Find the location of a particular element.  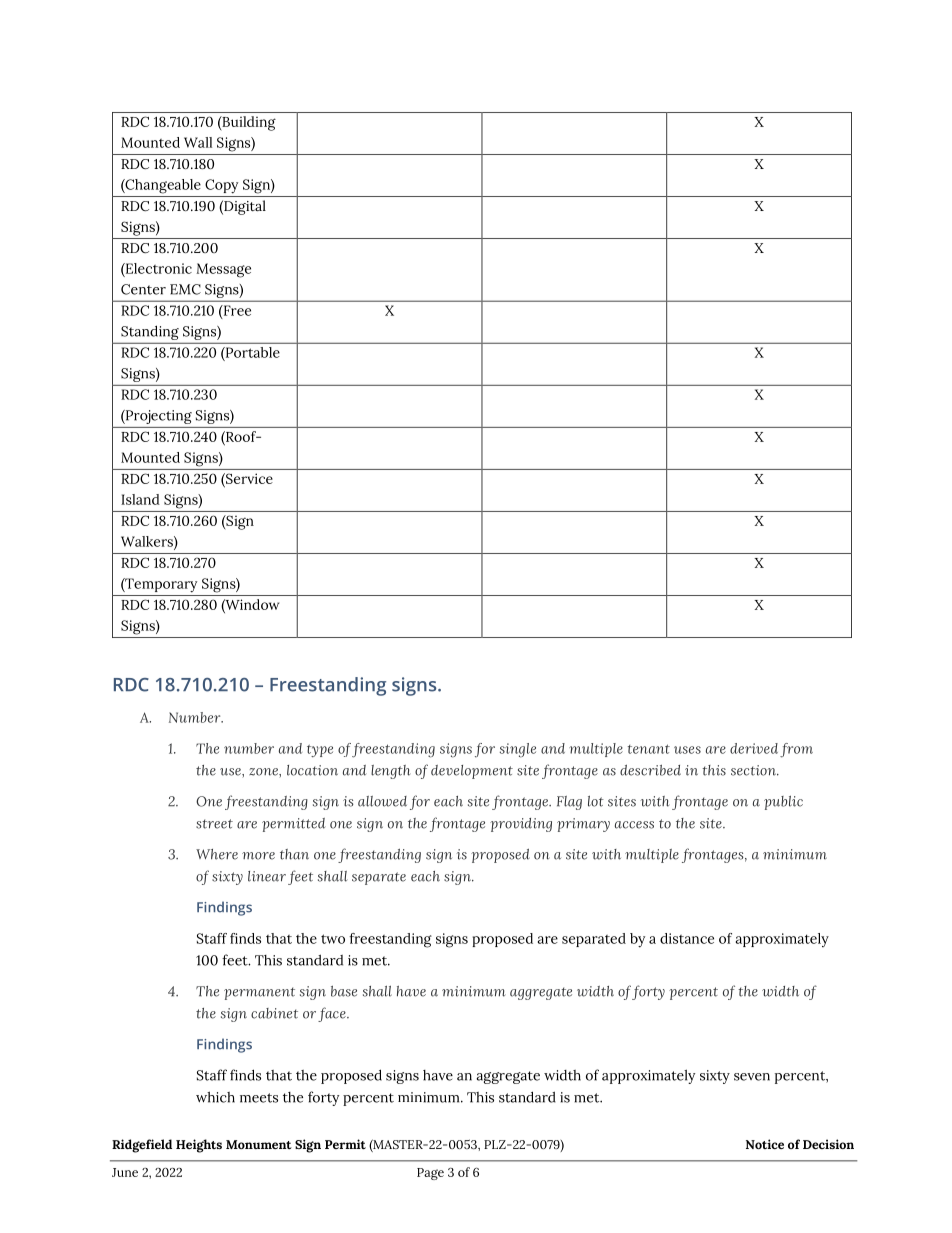

Copy is located at coordinates (221, 186).
